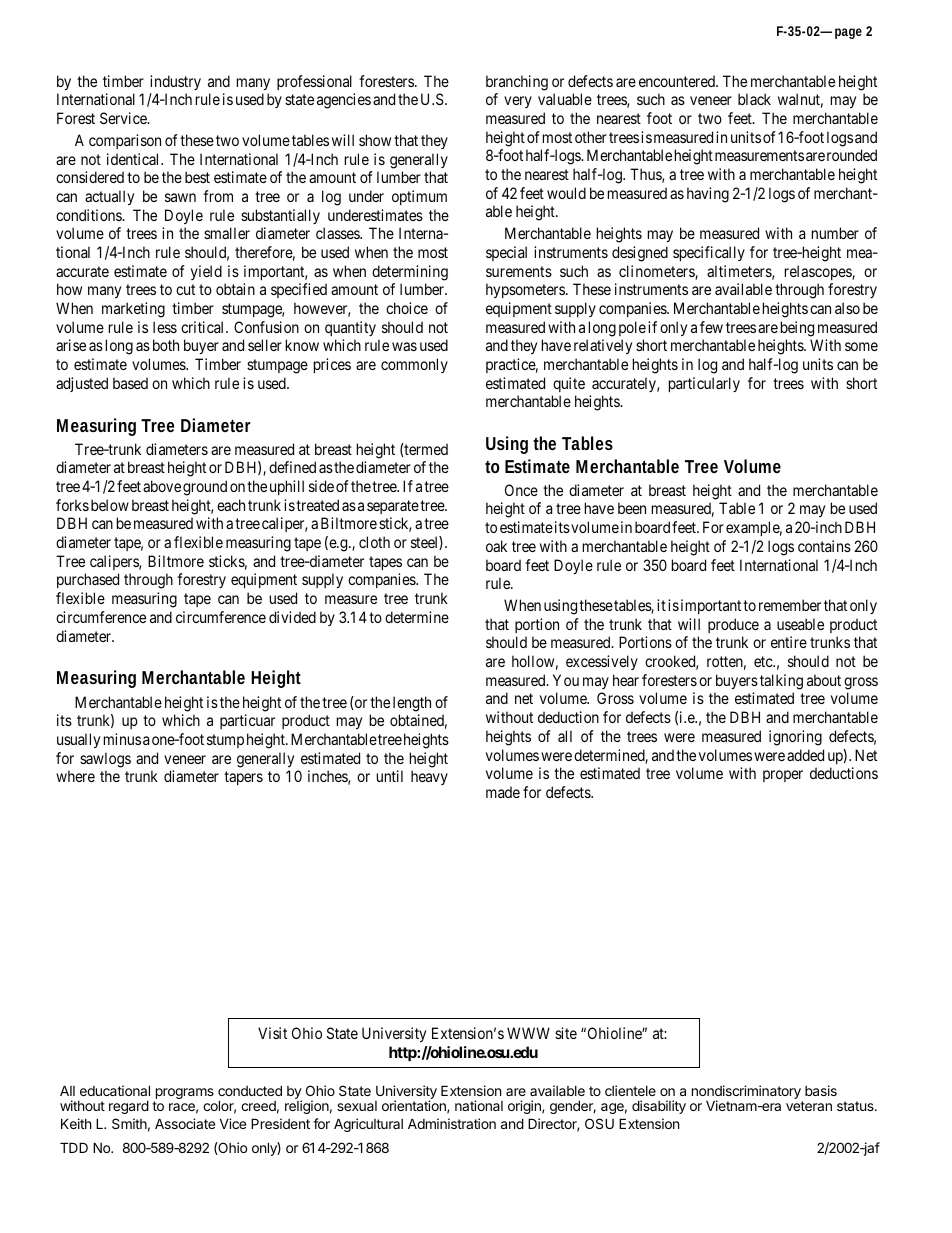  Describe the element at coordinates (797, 329) in the screenshot. I see `being` at that location.
